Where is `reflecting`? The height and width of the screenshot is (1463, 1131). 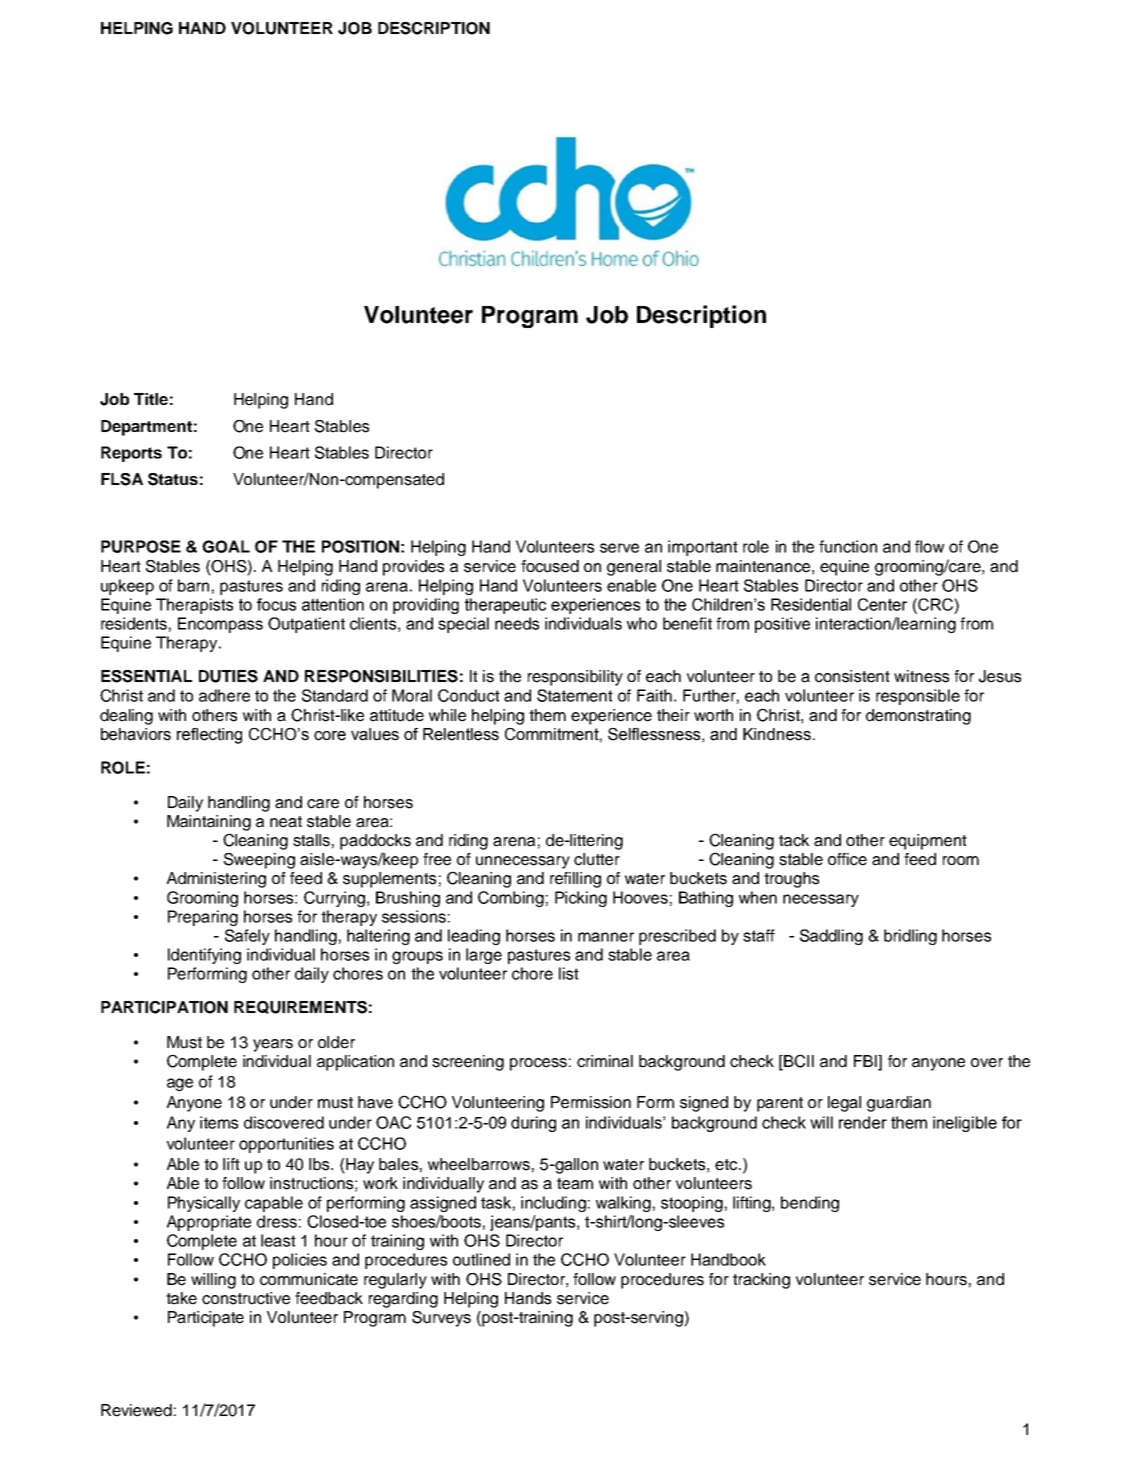
reflecting is located at coordinates (209, 736).
